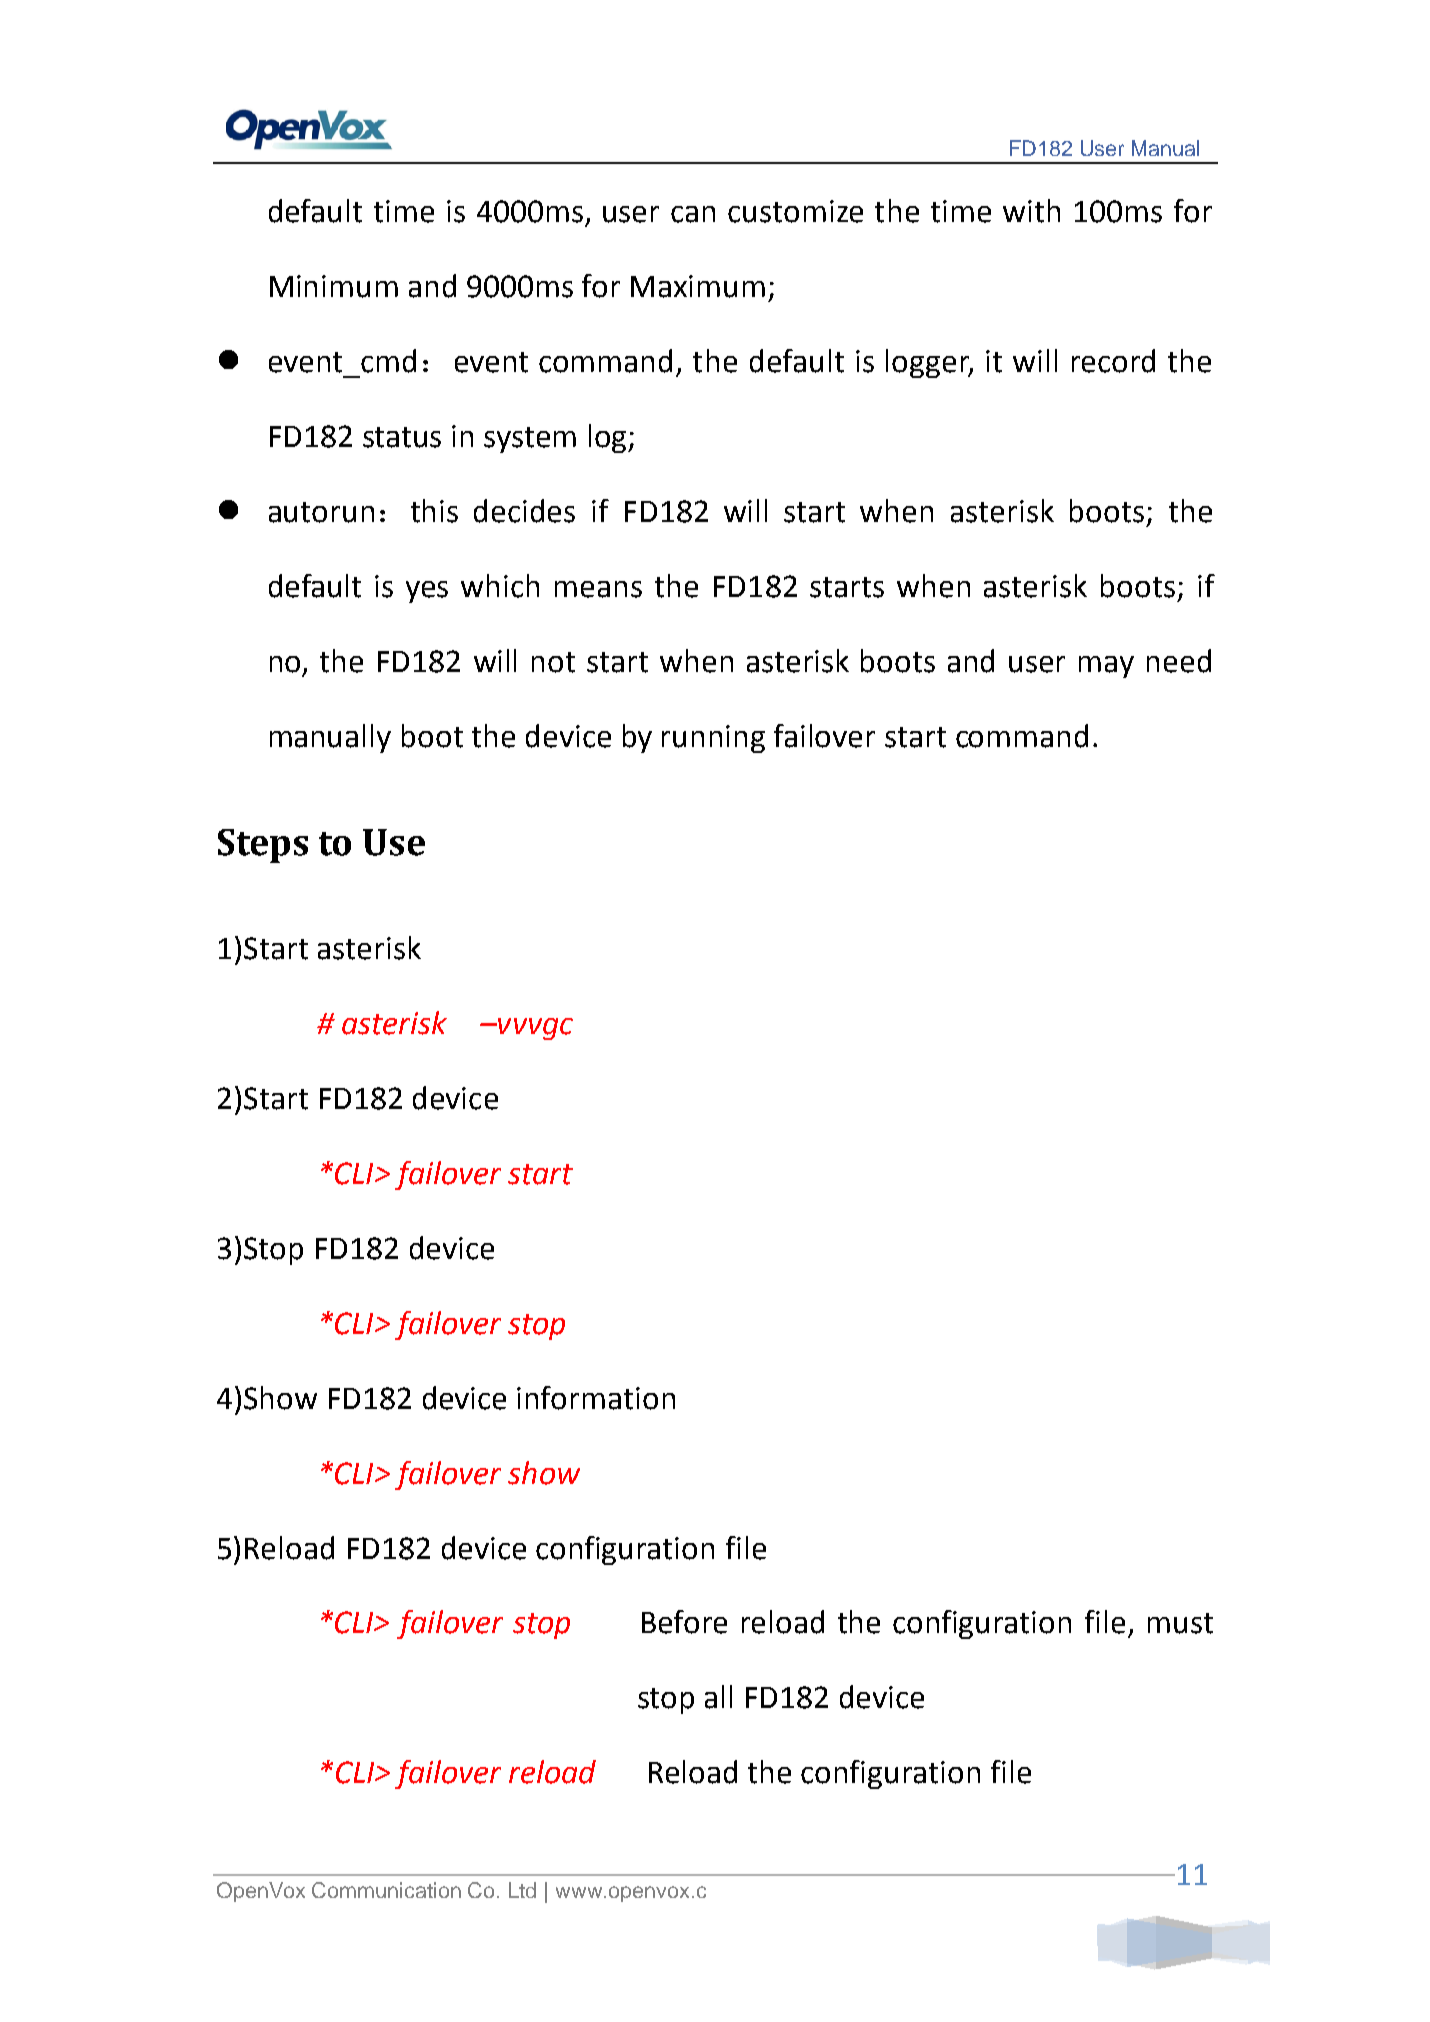  Describe the element at coordinates (713, 739) in the document. I see `running` at that location.
